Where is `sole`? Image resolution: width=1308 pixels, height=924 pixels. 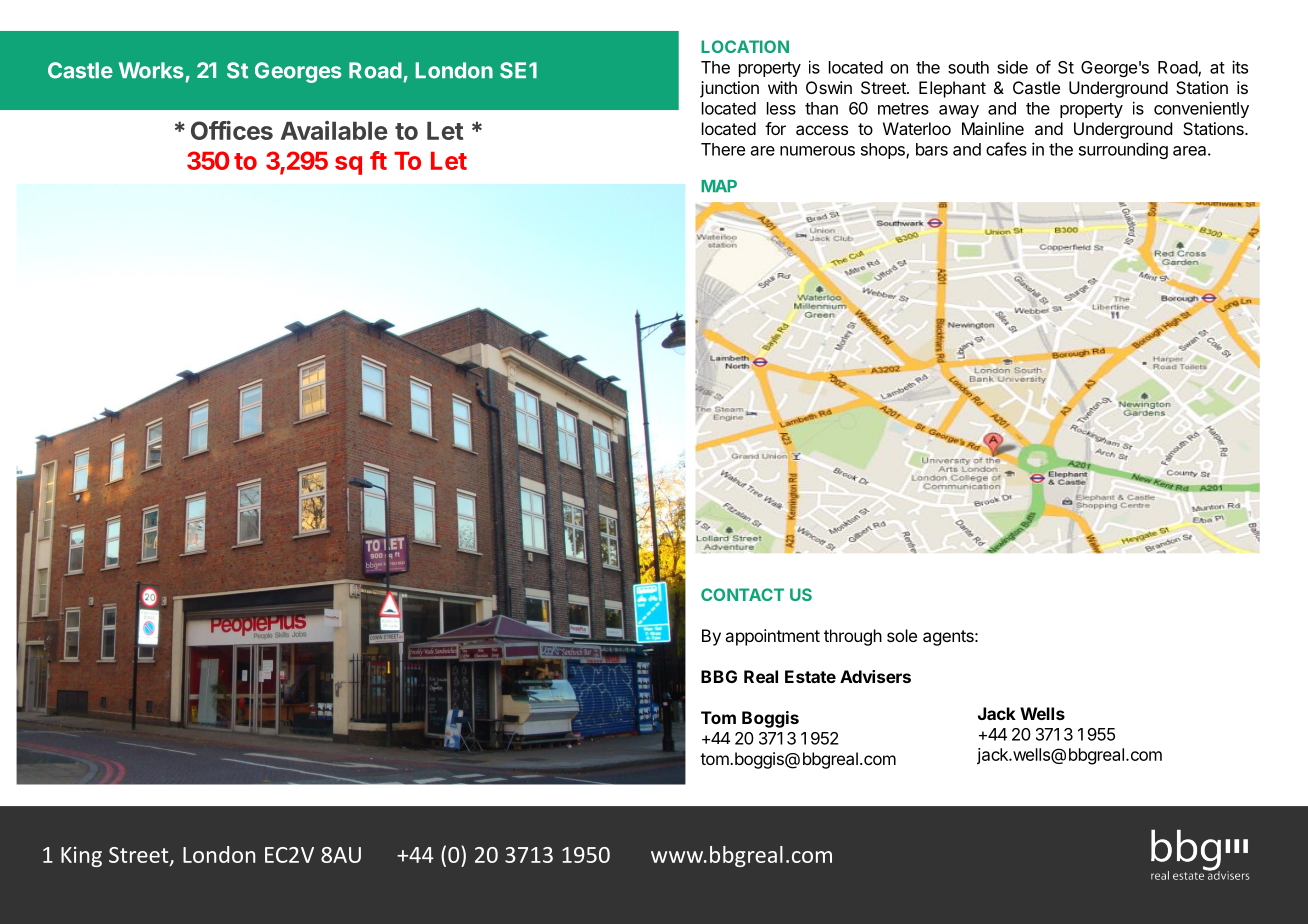
sole is located at coordinates (902, 635).
